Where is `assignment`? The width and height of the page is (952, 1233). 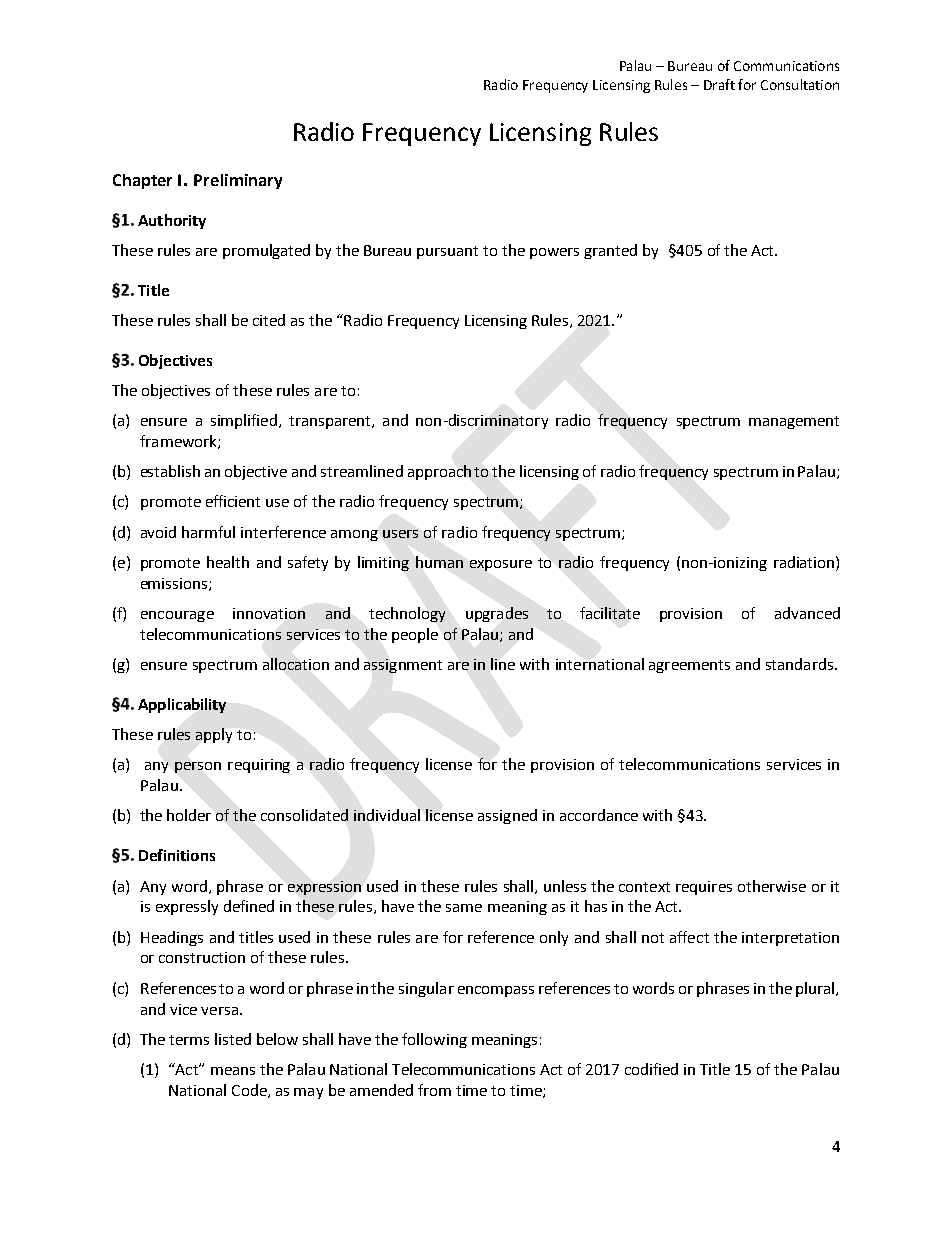 assignment is located at coordinates (403, 666).
